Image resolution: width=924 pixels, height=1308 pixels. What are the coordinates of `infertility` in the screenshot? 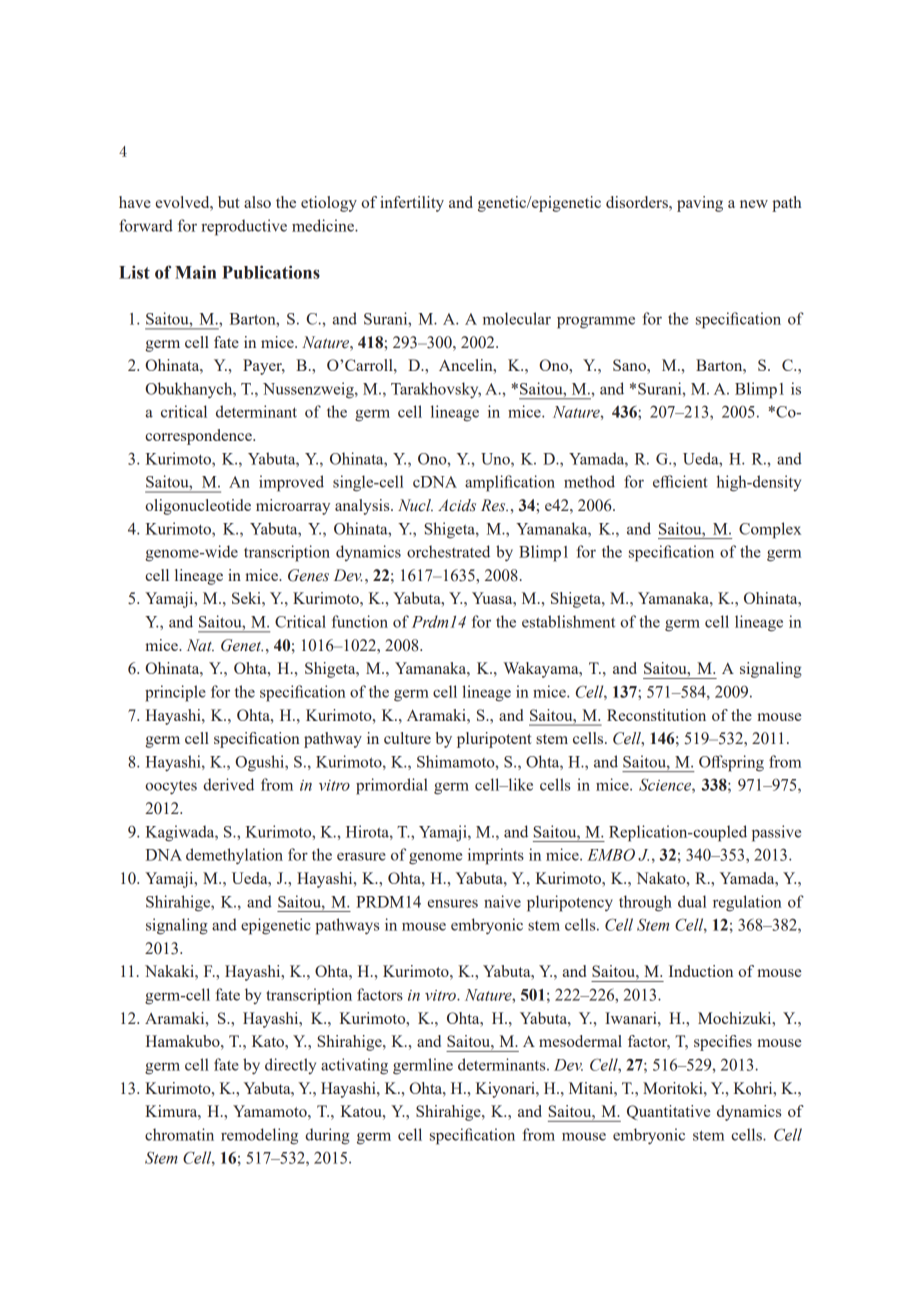 It's located at (412, 204).
